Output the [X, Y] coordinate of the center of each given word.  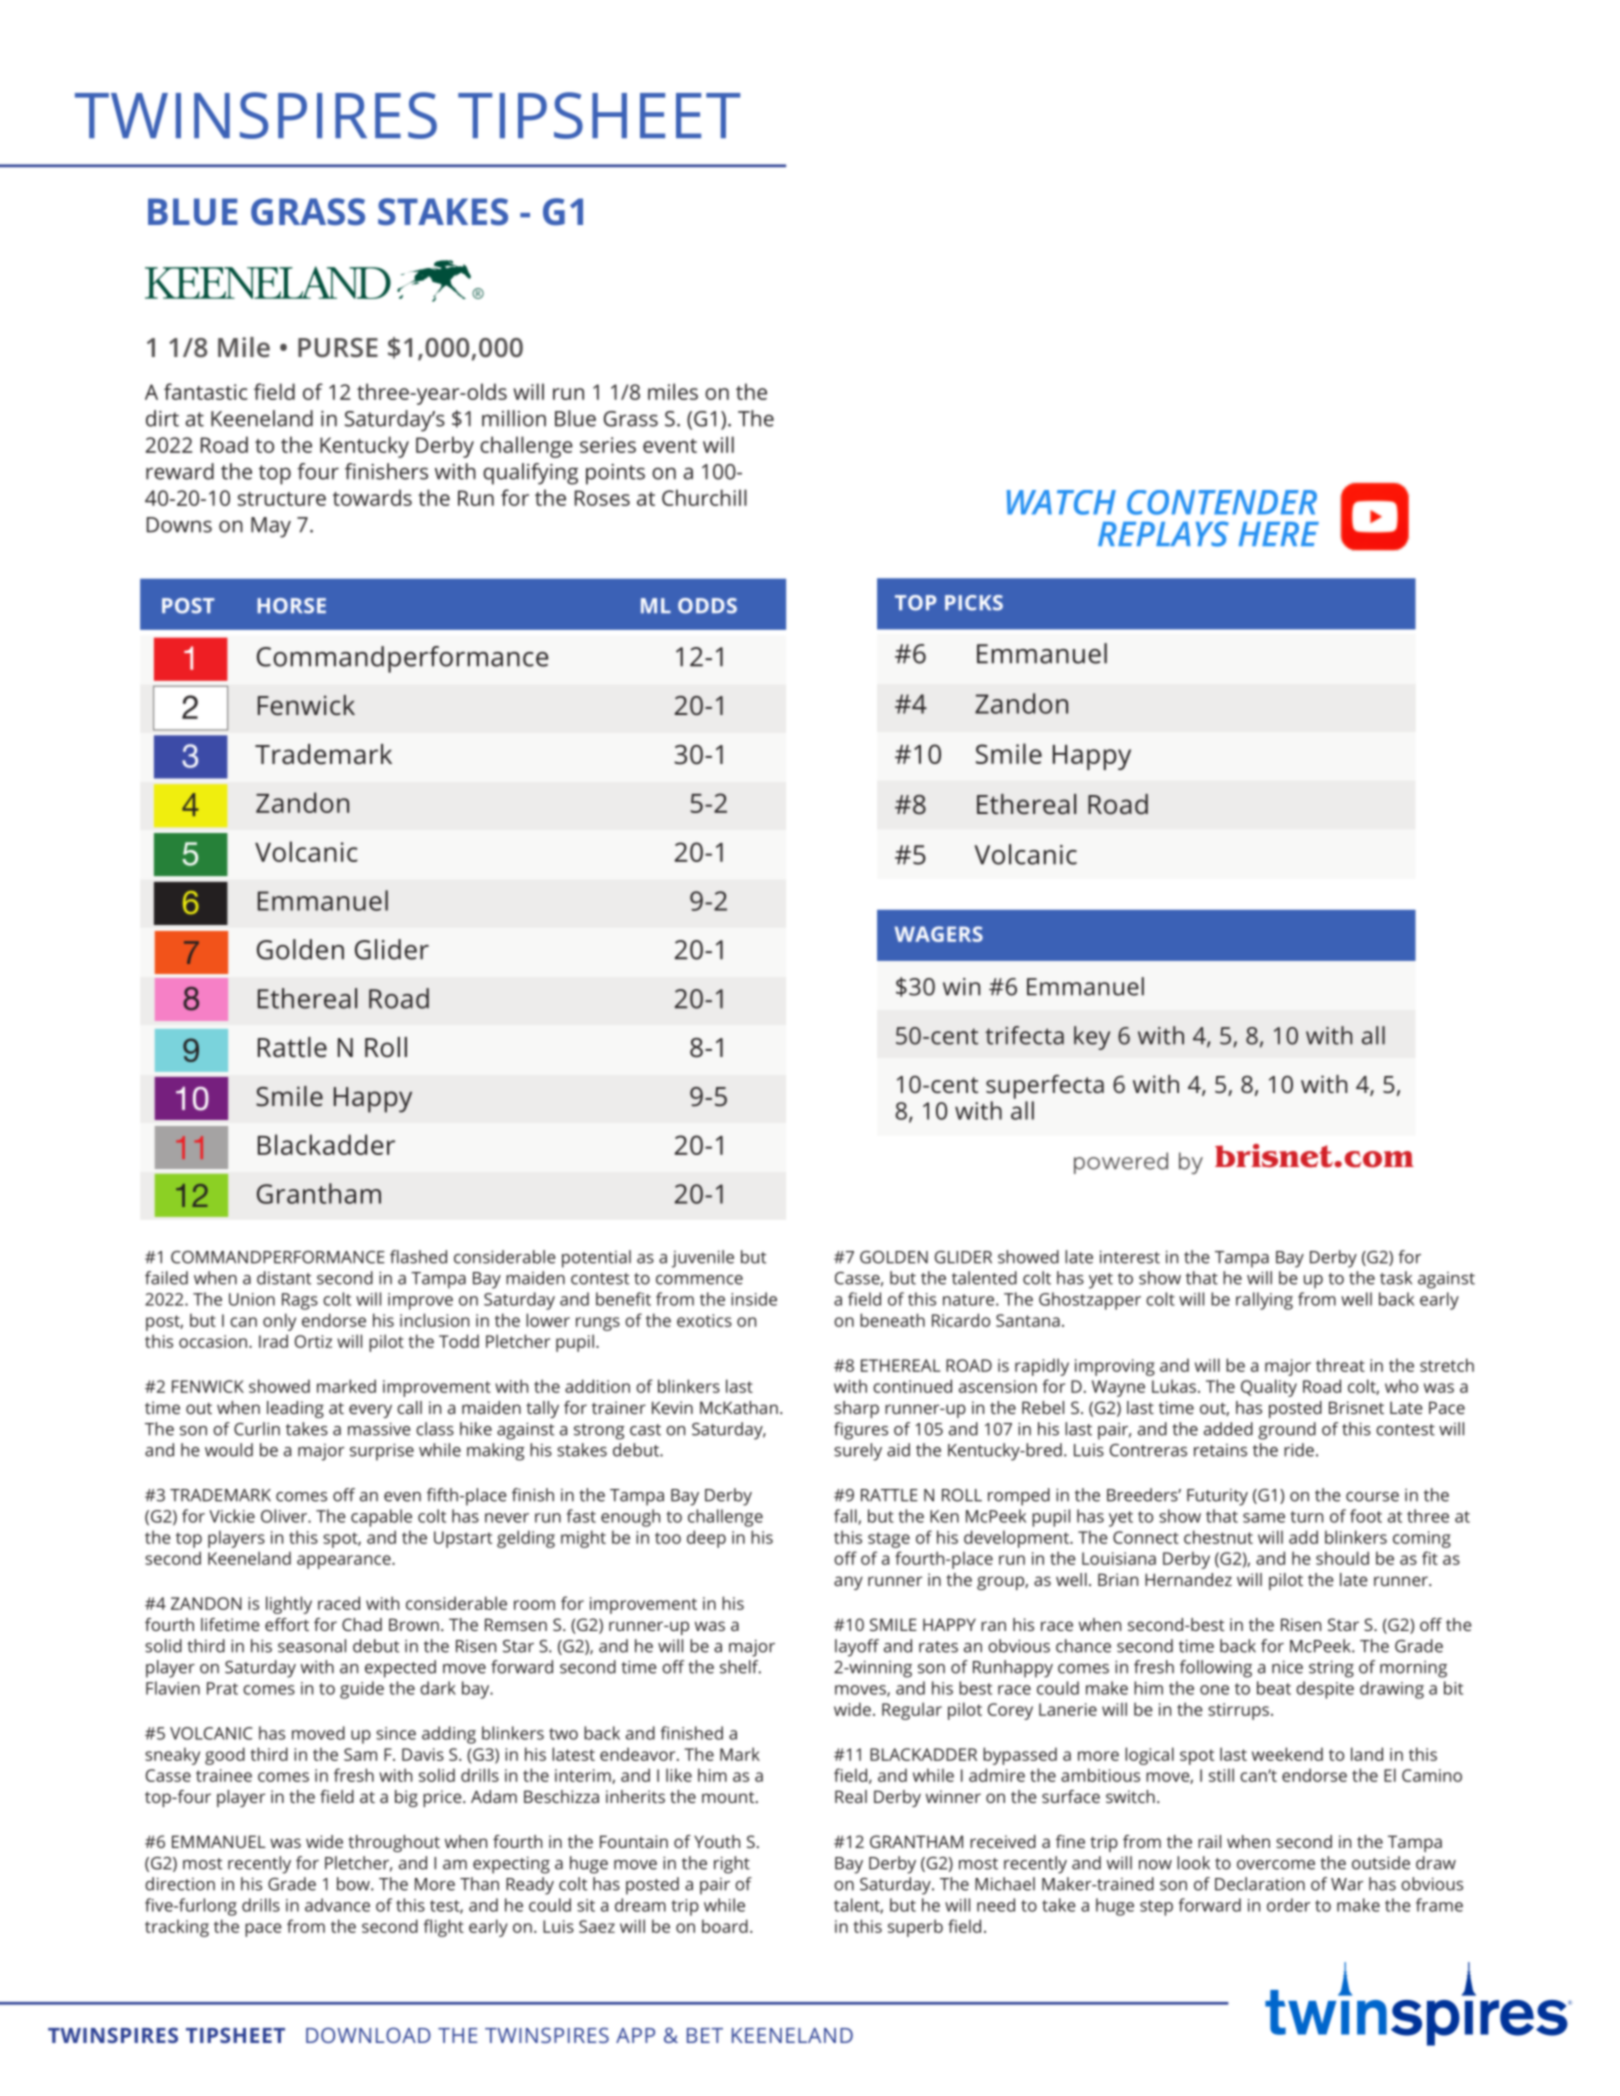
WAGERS [939, 934]
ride [1299, 1450]
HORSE [291, 606]
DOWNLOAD [368, 2035]
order [1288, 1905]
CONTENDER [1222, 502]
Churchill [704, 497]
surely [858, 1452]
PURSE [338, 347]
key [1092, 1038]
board [725, 1926]
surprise [382, 1452]
